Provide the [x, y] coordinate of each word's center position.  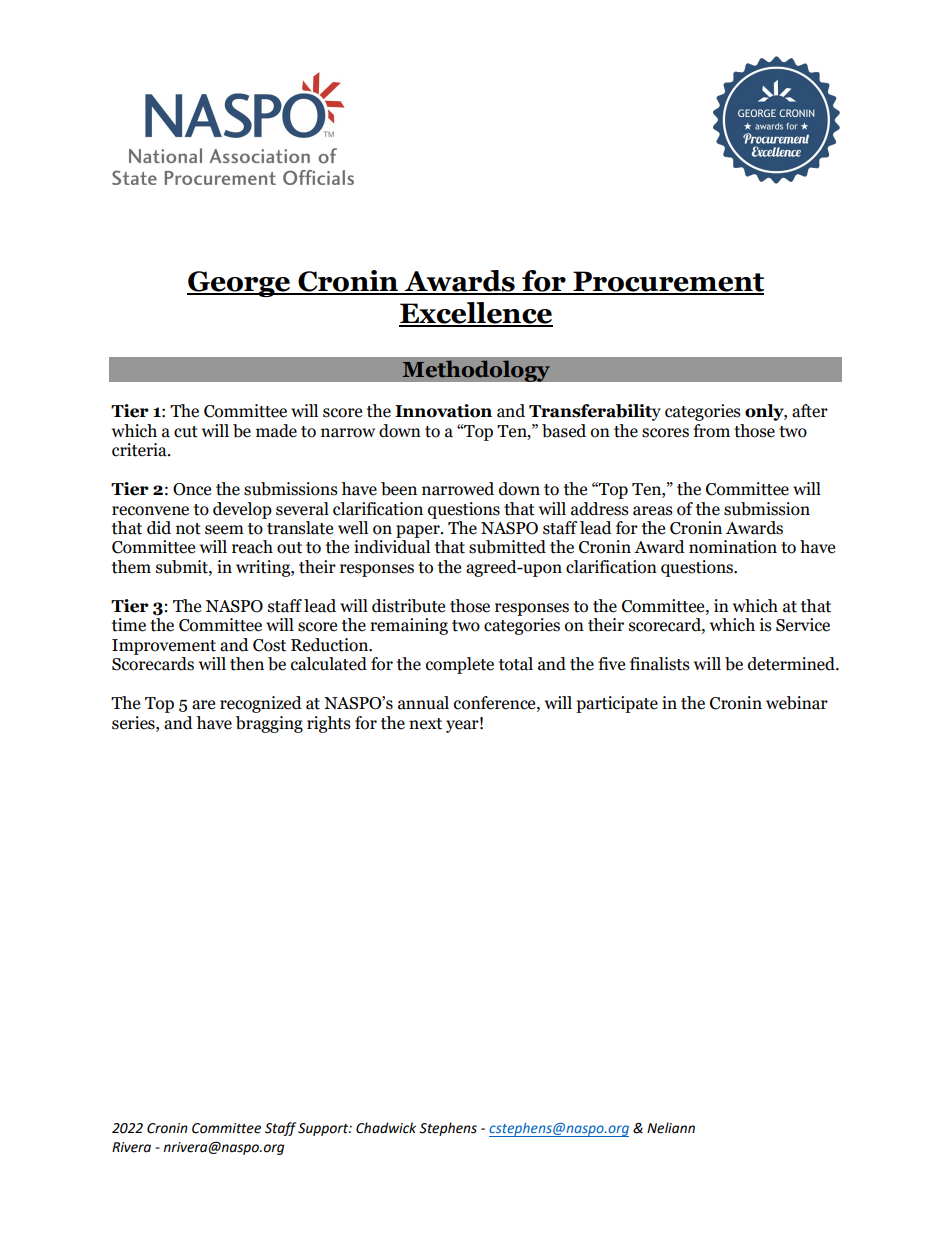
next [425, 724]
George [240, 284]
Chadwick [386, 1128]
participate [617, 704]
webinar [797, 703]
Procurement [667, 282]
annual [423, 703]
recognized [261, 704]
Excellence [476, 314]
